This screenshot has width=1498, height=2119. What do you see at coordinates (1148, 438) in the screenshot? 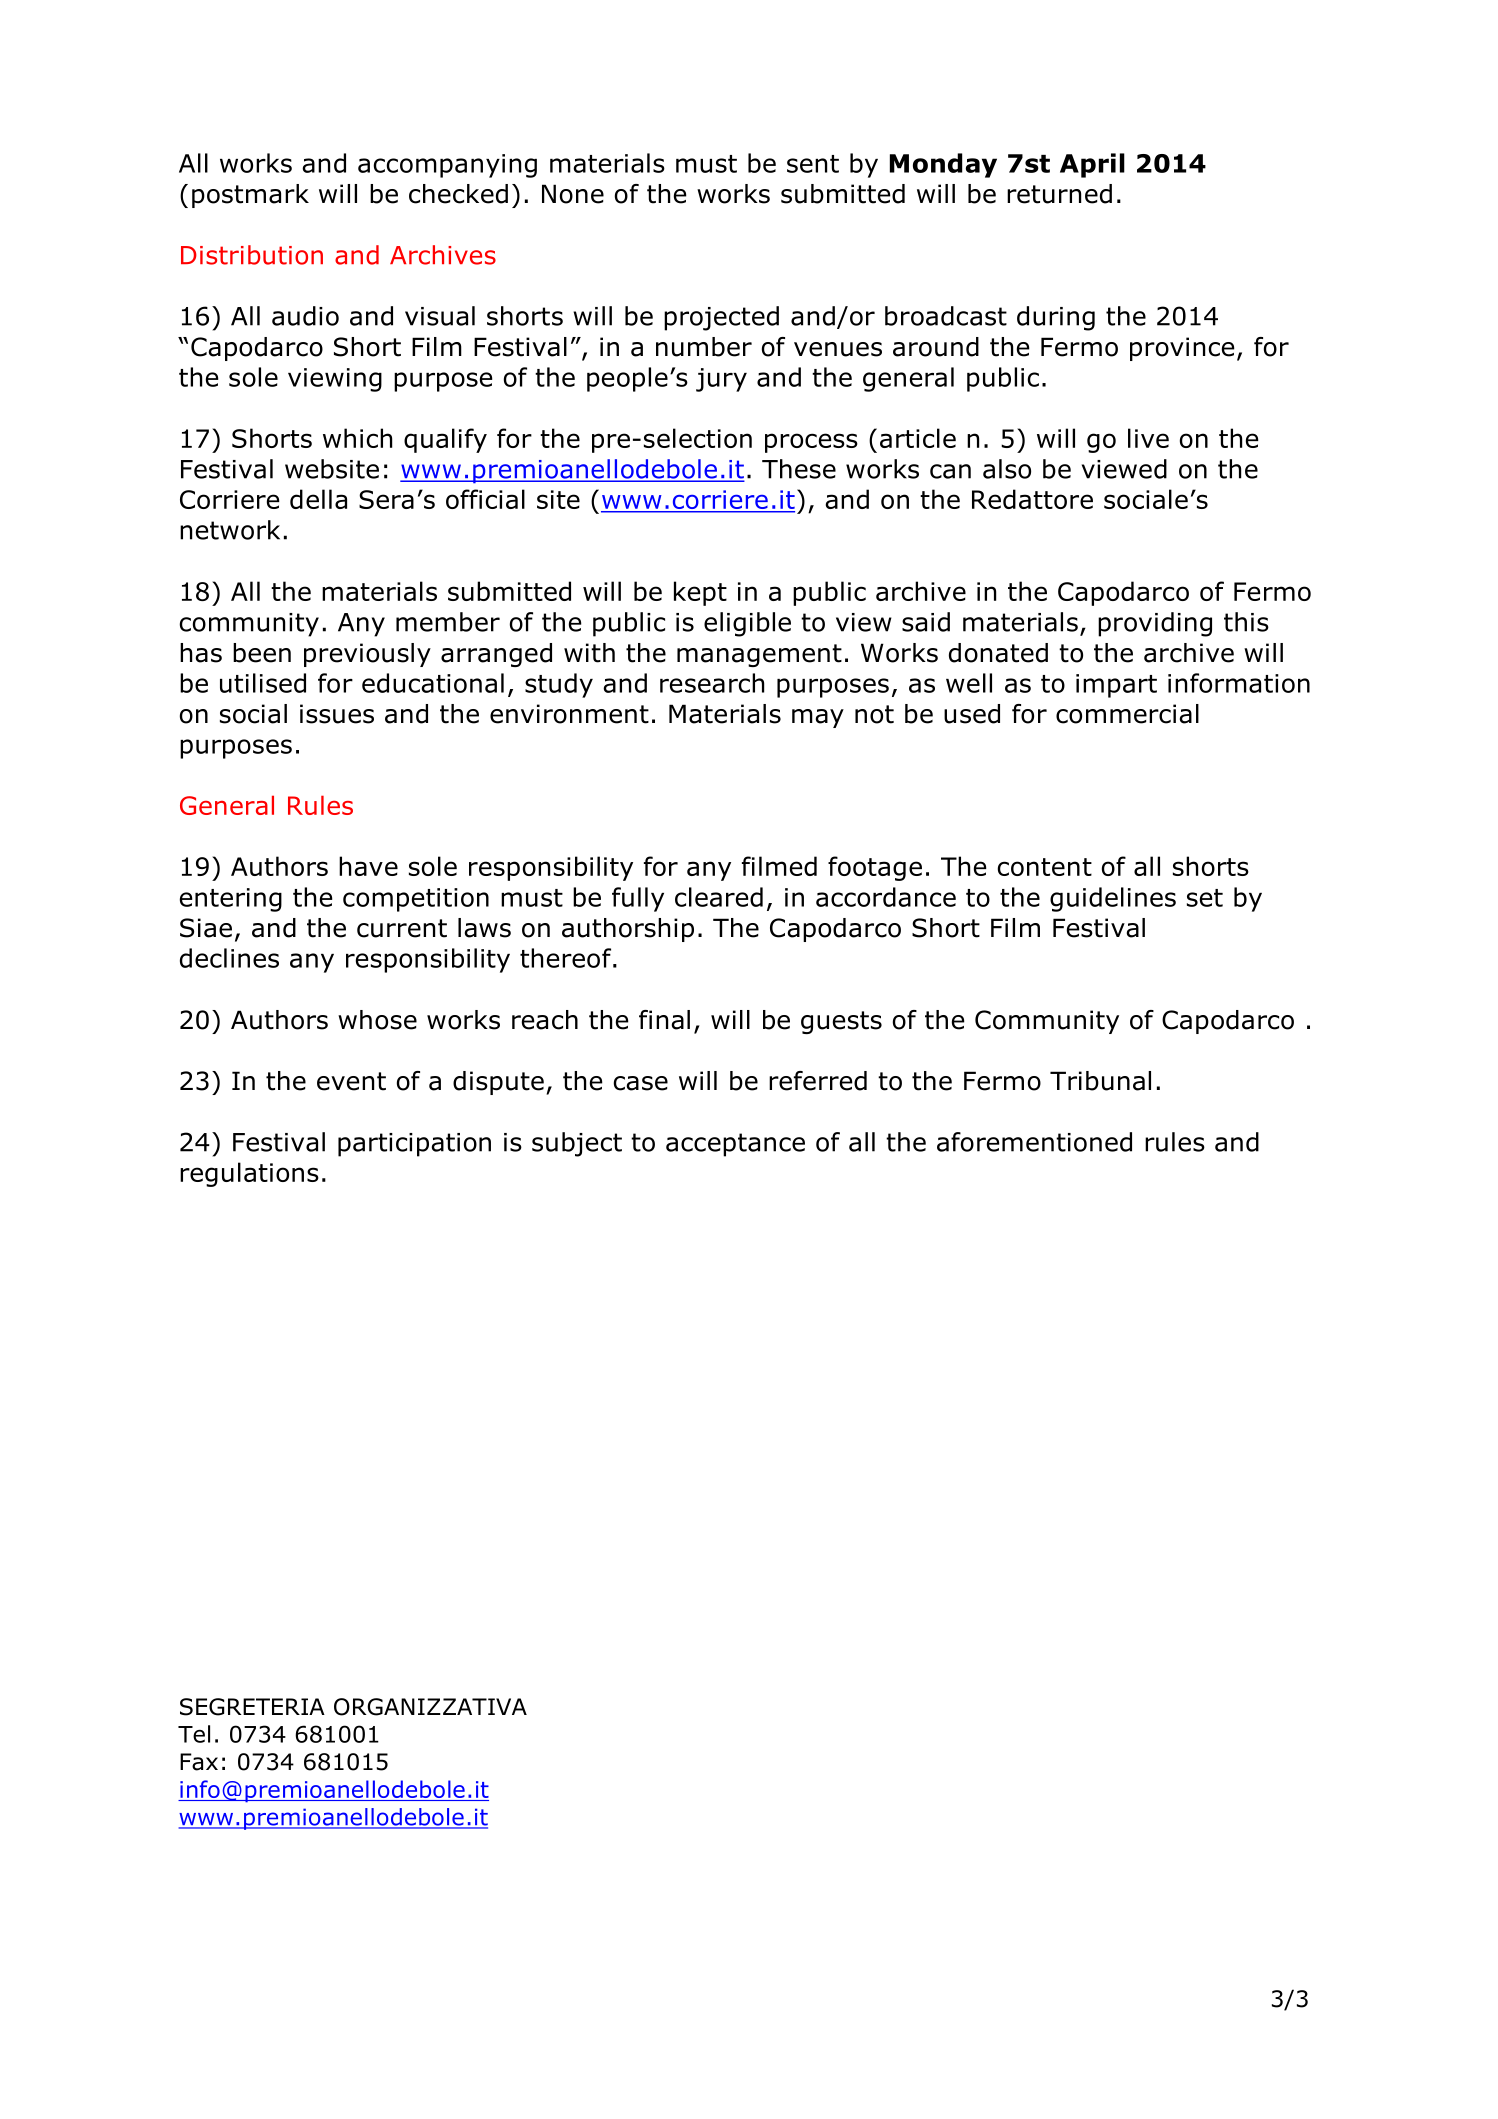
I see `live` at bounding box center [1148, 438].
